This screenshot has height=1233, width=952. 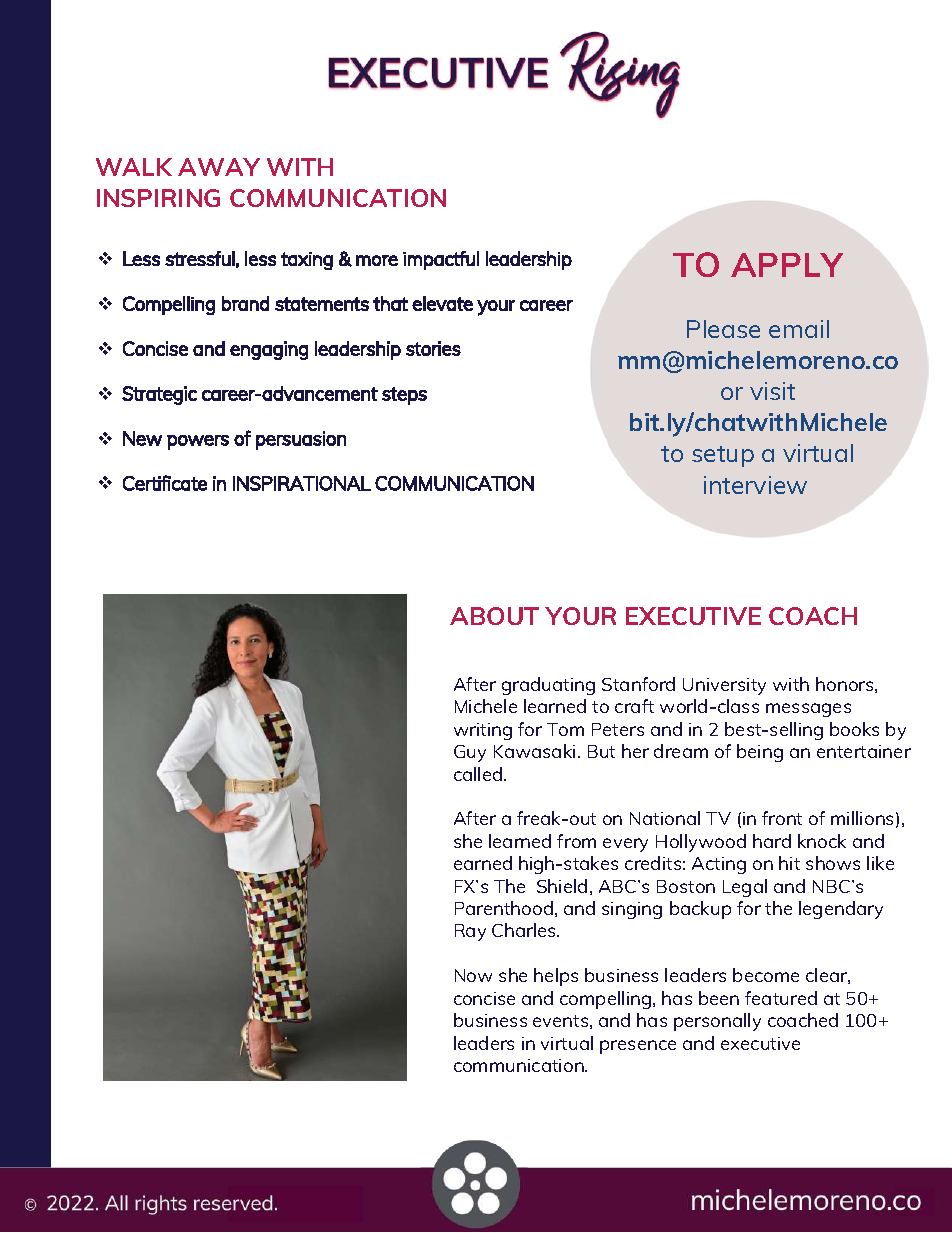 What do you see at coordinates (219, 167) in the screenshot?
I see `AWAY` at bounding box center [219, 167].
